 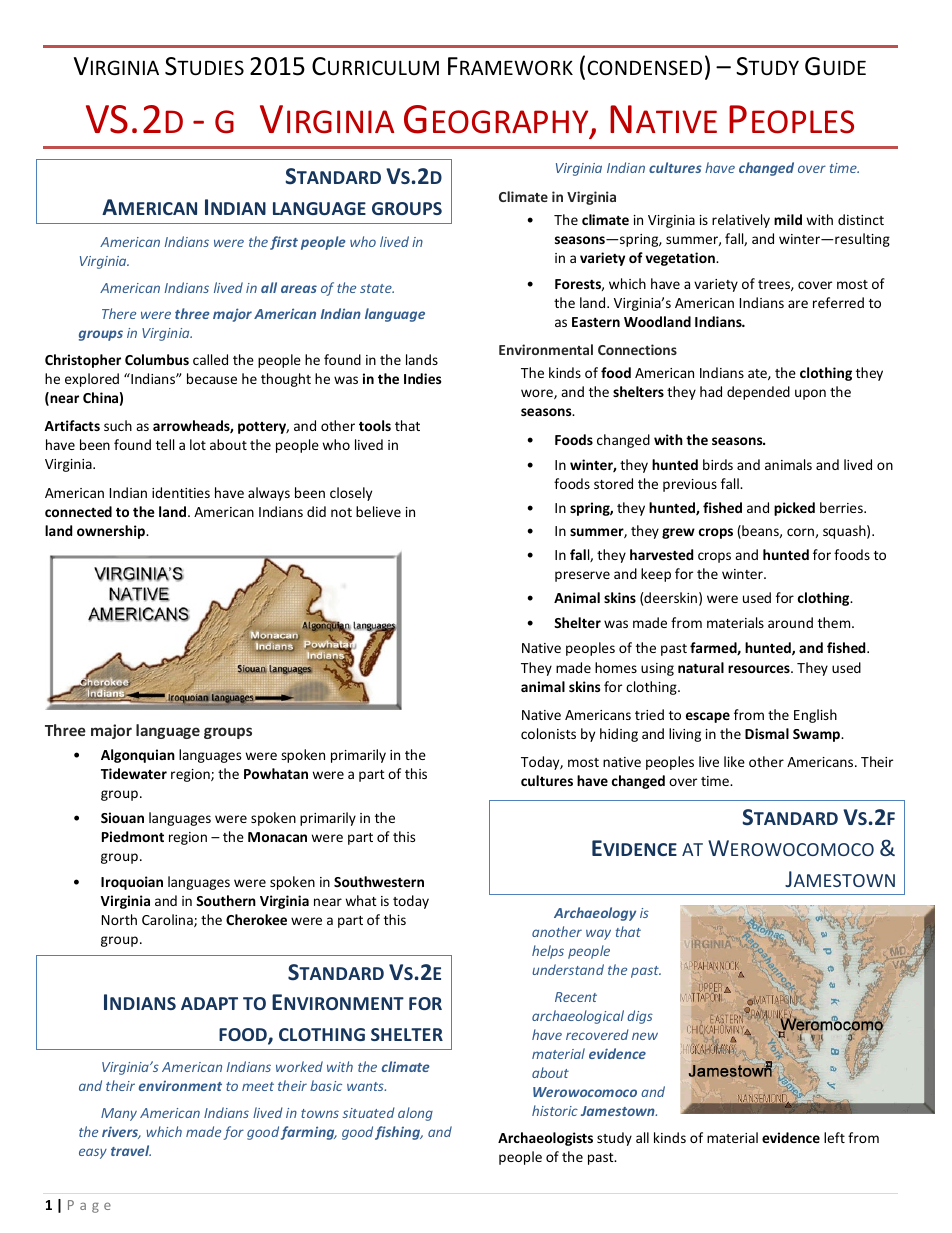 What do you see at coordinates (112, 532) in the document?
I see `ownership` at bounding box center [112, 532].
